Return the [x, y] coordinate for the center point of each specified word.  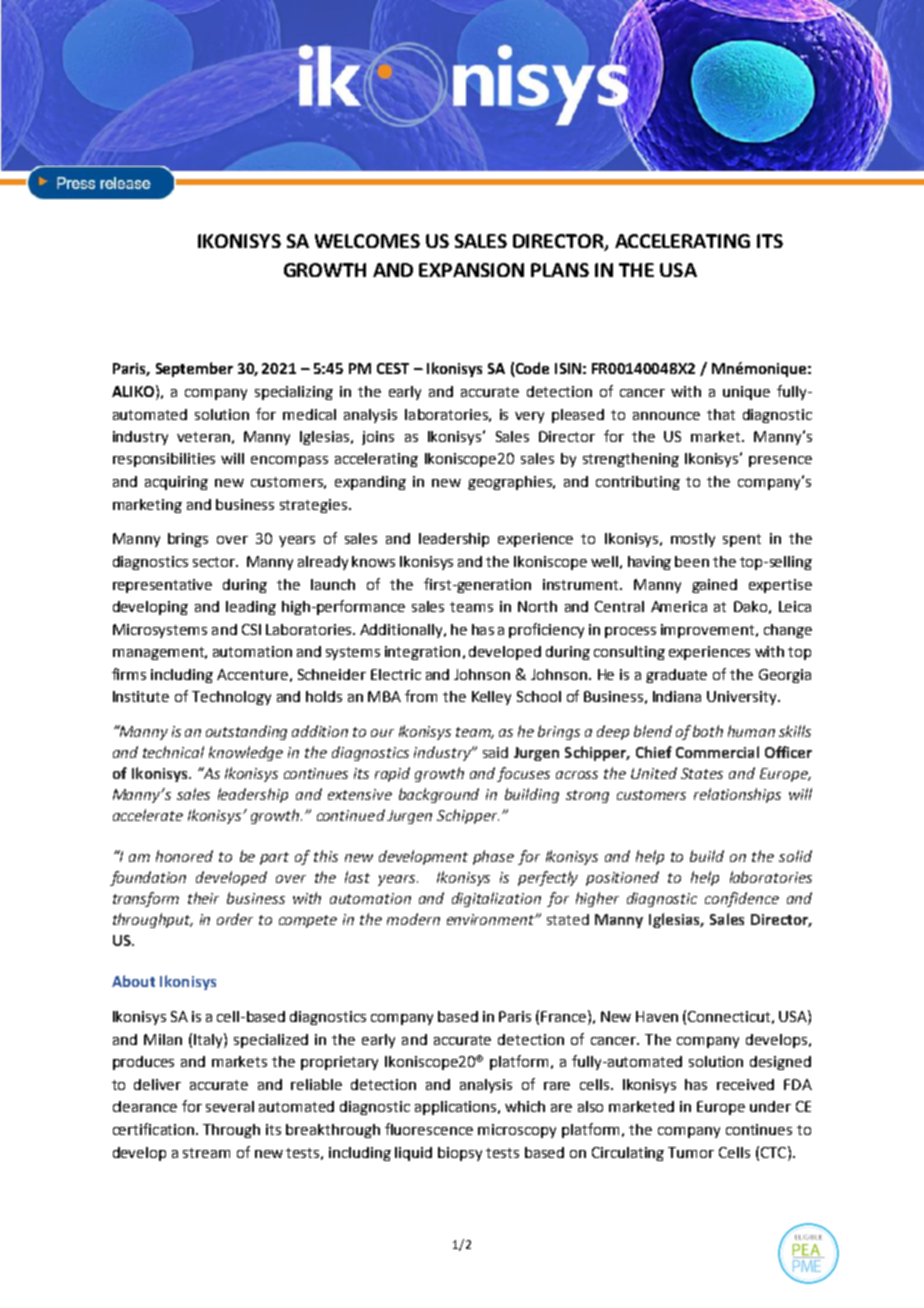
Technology [231, 698]
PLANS [560, 270]
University [743, 698]
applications [457, 1108]
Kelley [491, 698]
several [230, 1106]
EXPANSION [471, 270]
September [194, 369]
